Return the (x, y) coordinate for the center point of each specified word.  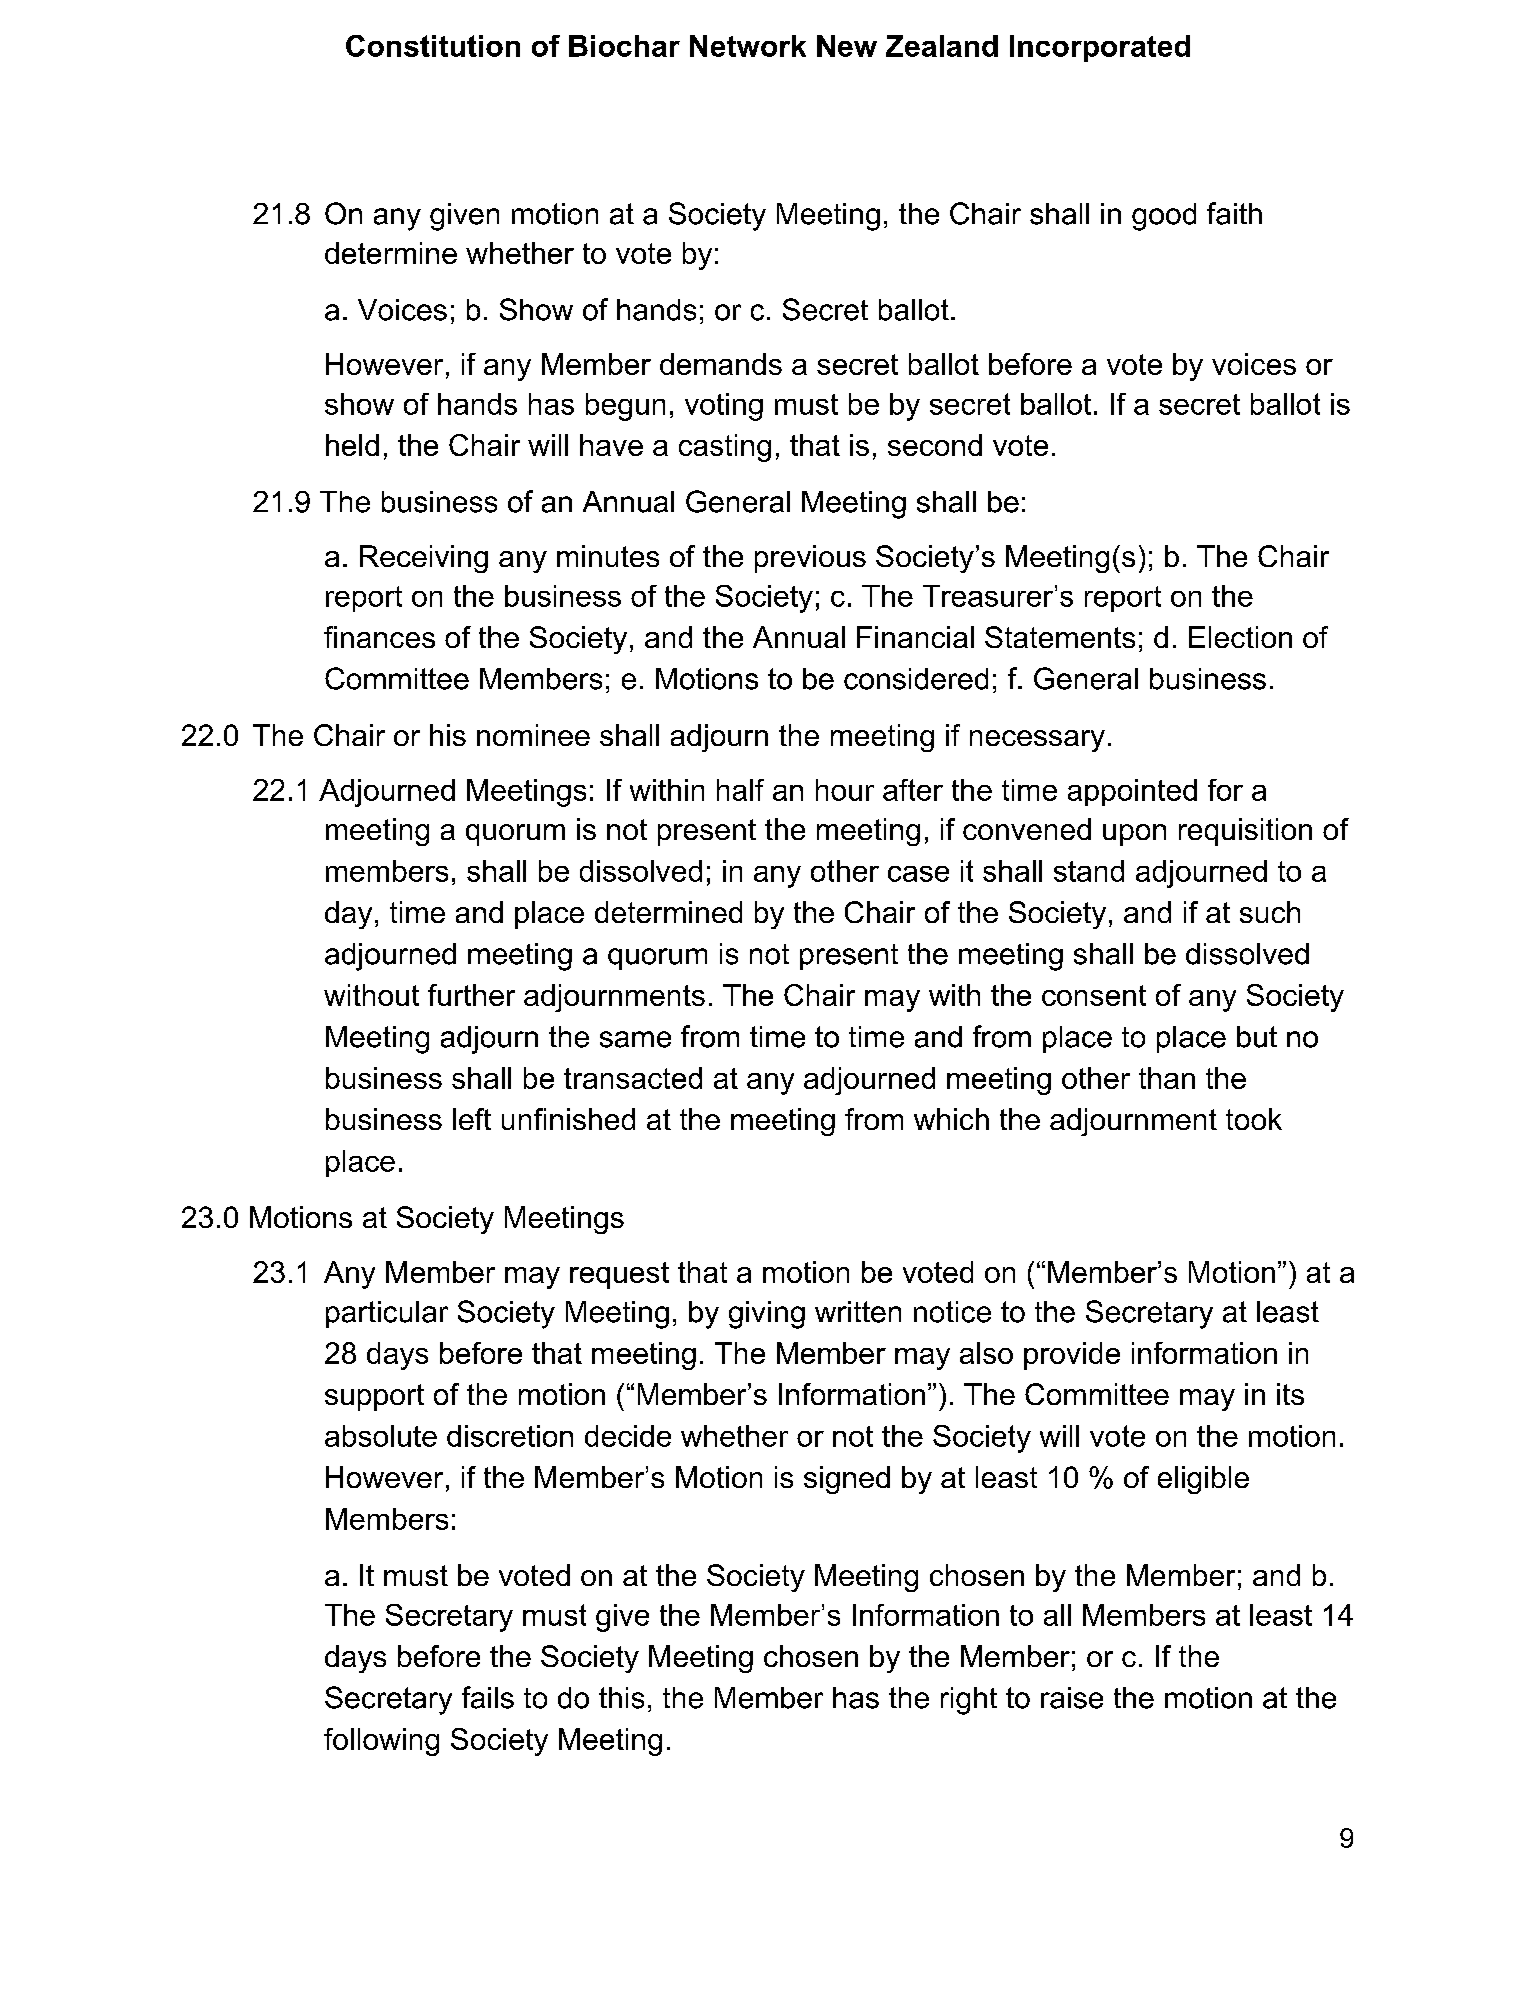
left (472, 1119)
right (969, 1701)
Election (1240, 637)
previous (810, 559)
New (847, 46)
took (1254, 1119)
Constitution (433, 46)
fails (488, 1697)
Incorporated (1100, 48)
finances (379, 637)
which (951, 1119)
